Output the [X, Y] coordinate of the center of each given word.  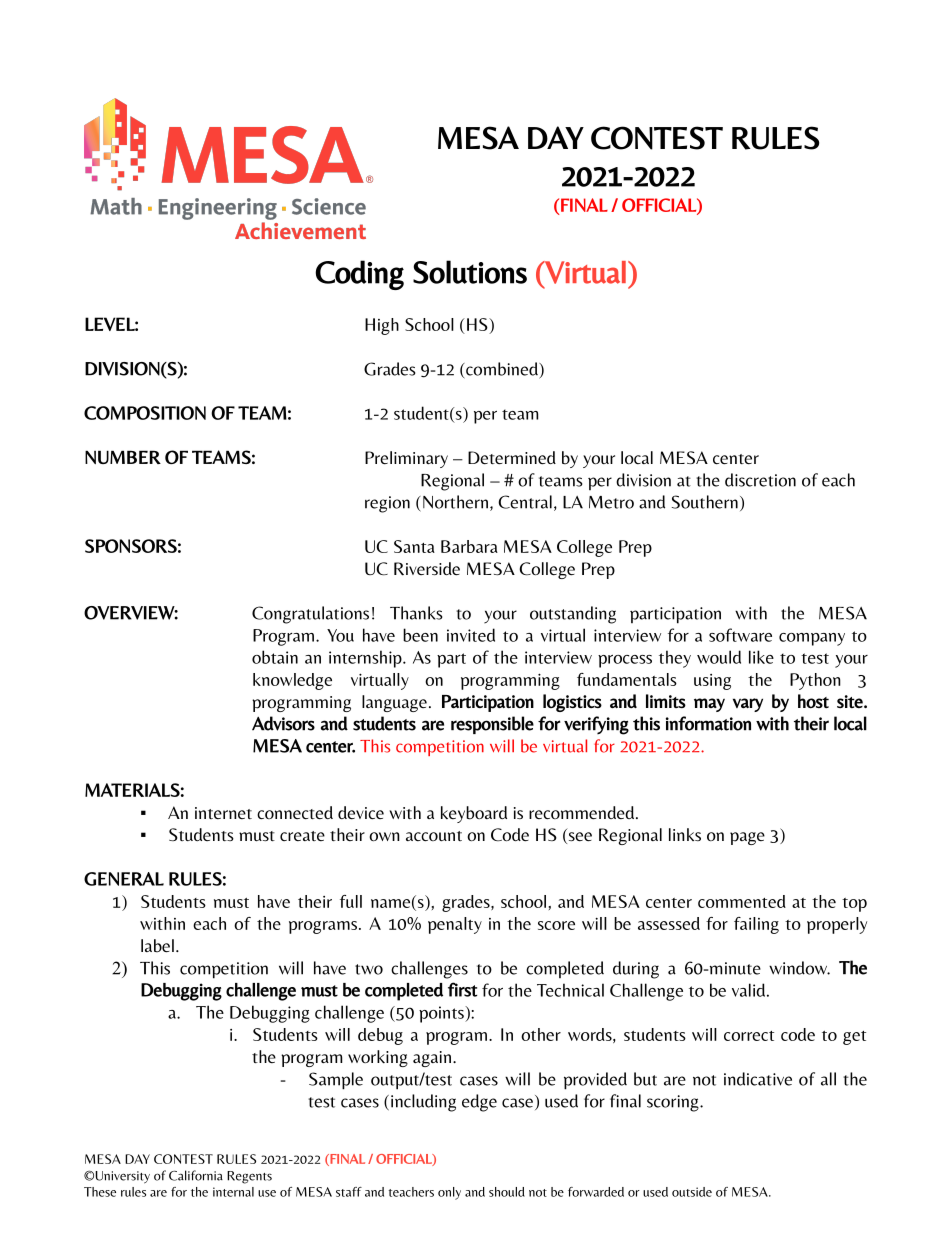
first [462, 989]
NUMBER [123, 457]
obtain [275, 657]
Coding [359, 275]
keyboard [474, 814]
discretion [760, 480]
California [196, 1175]
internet [223, 813]
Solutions [470, 272]
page [747, 838]
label [157, 946]
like [761, 657]
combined [502, 369]
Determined [512, 458]
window [799, 968]
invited [471, 635]
